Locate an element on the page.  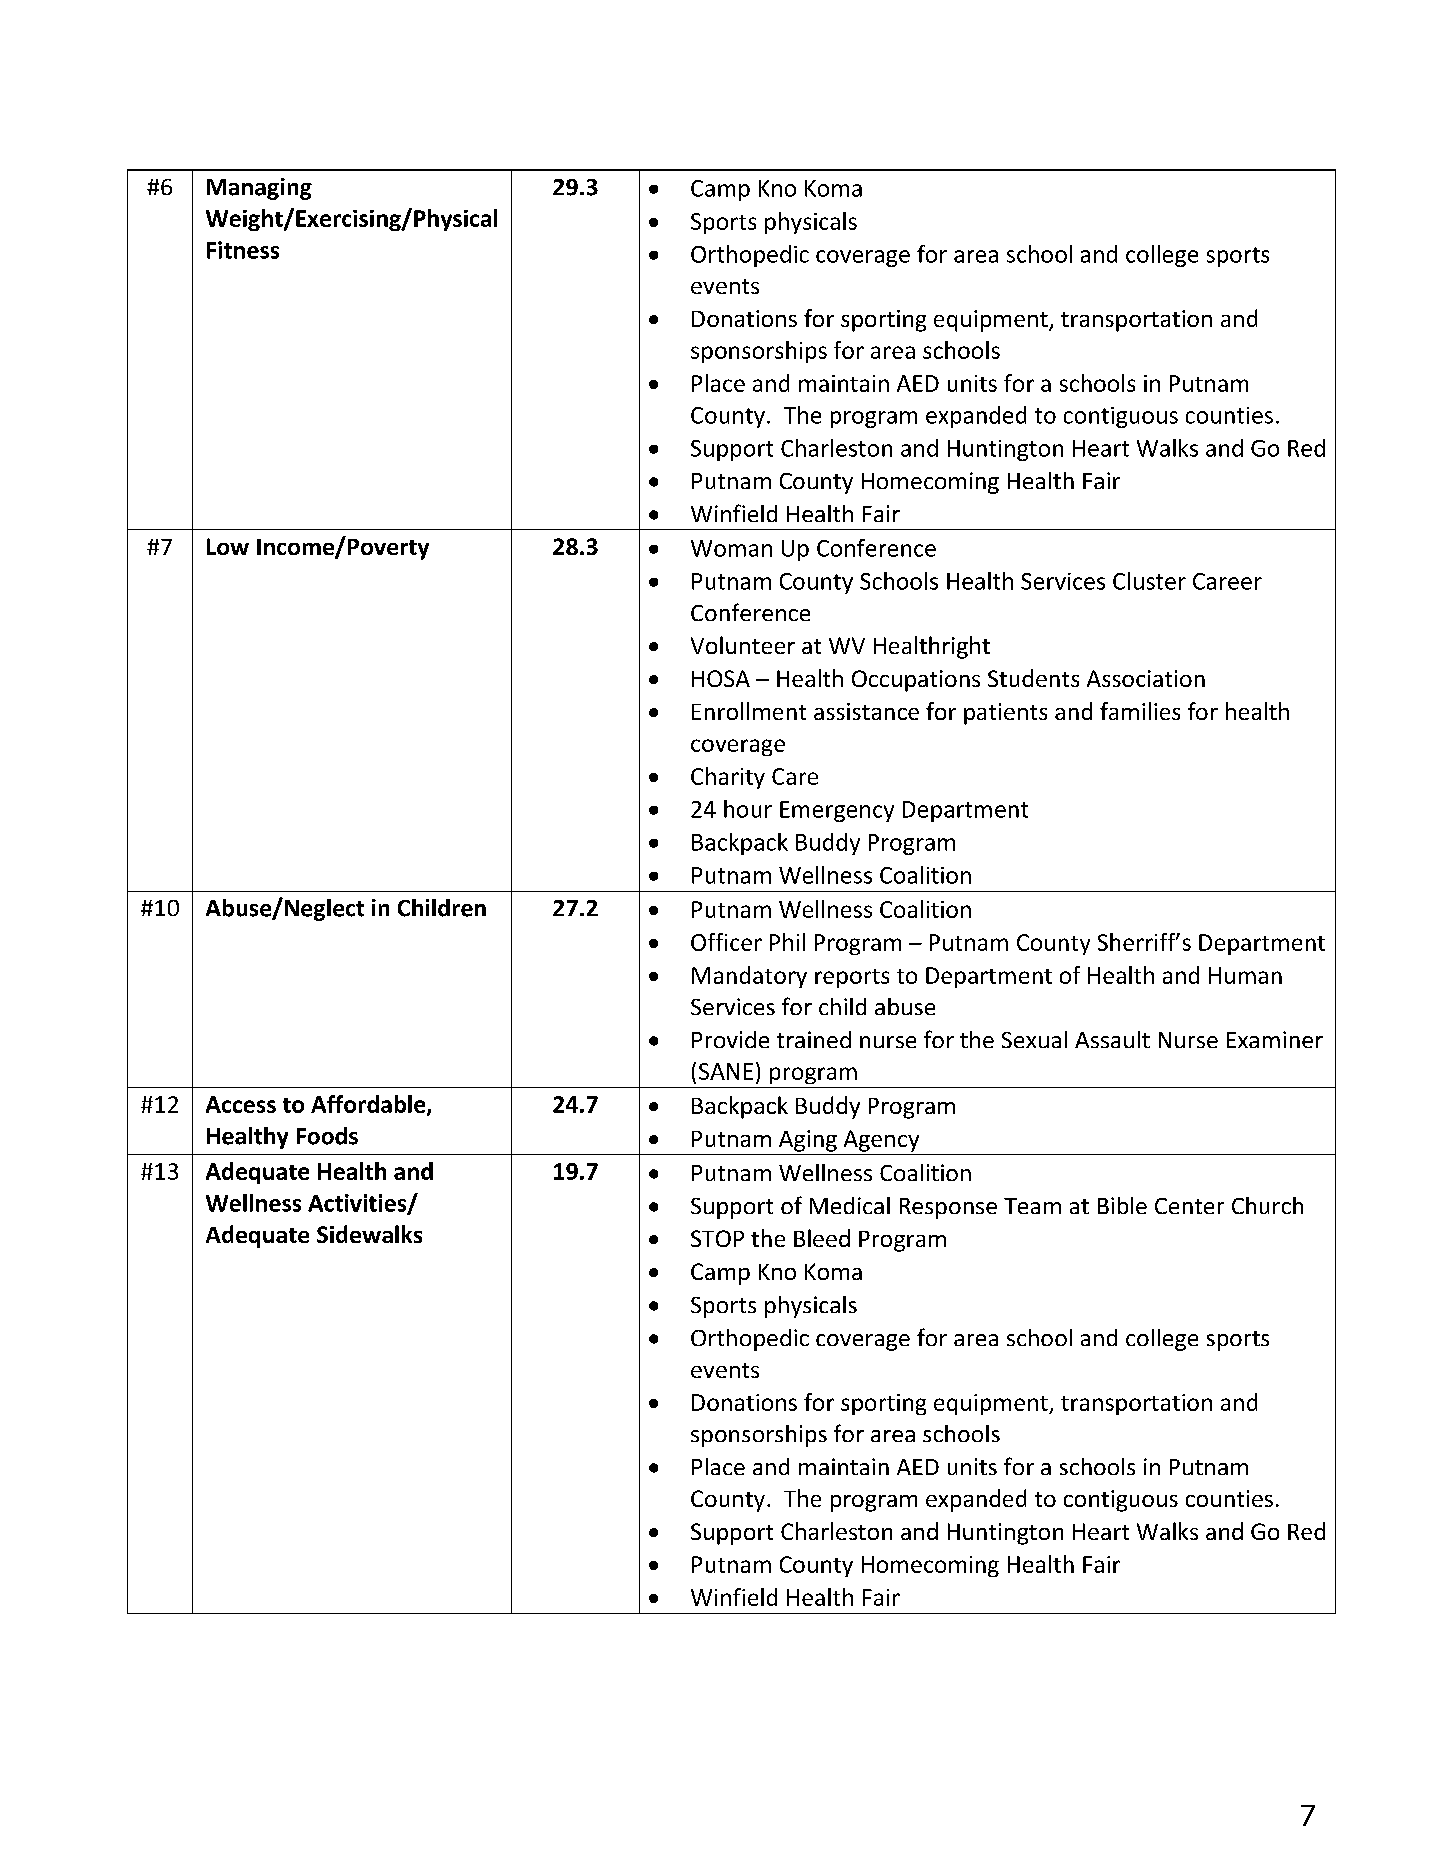
Low is located at coordinates (228, 546).
